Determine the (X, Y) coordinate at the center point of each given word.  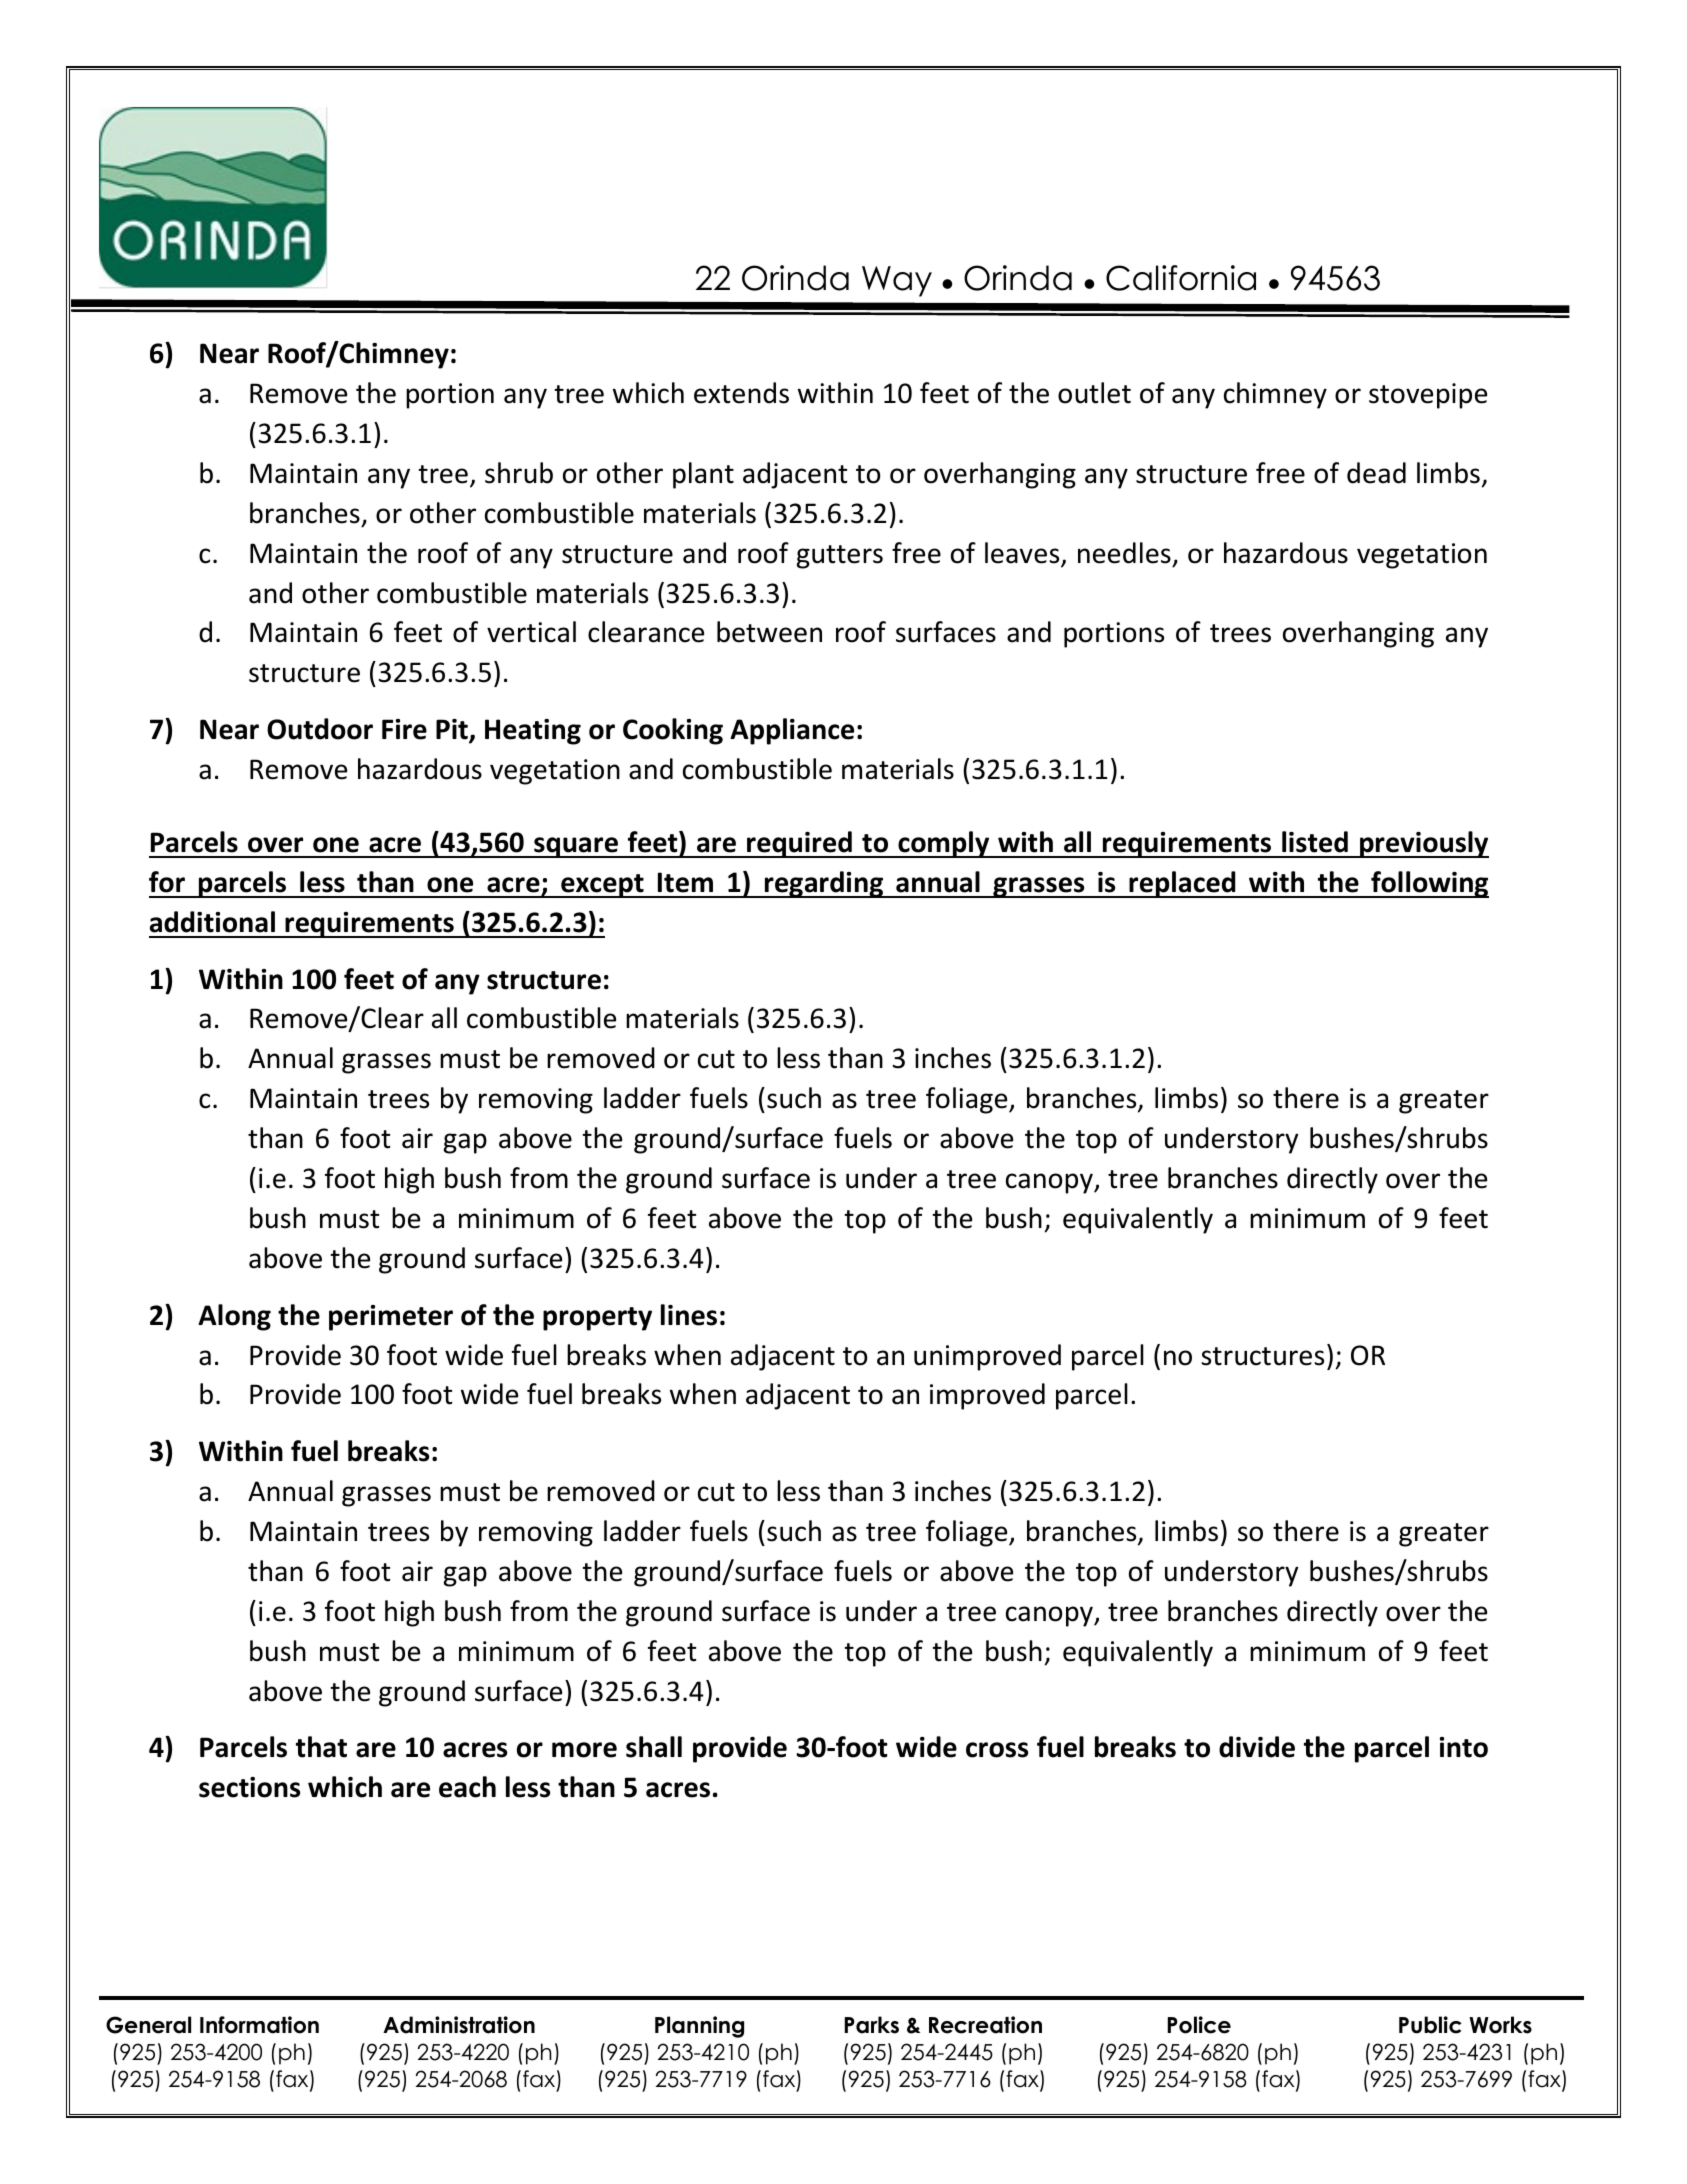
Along (234, 1317)
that (321, 1747)
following (1429, 884)
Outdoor (320, 729)
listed (1315, 842)
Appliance (792, 731)
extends (741, 393)
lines (689, 1315)
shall (654, 1747)
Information (259, 2025)
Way (897, 281)
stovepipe (1428, 396)
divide (1257, 1747)
